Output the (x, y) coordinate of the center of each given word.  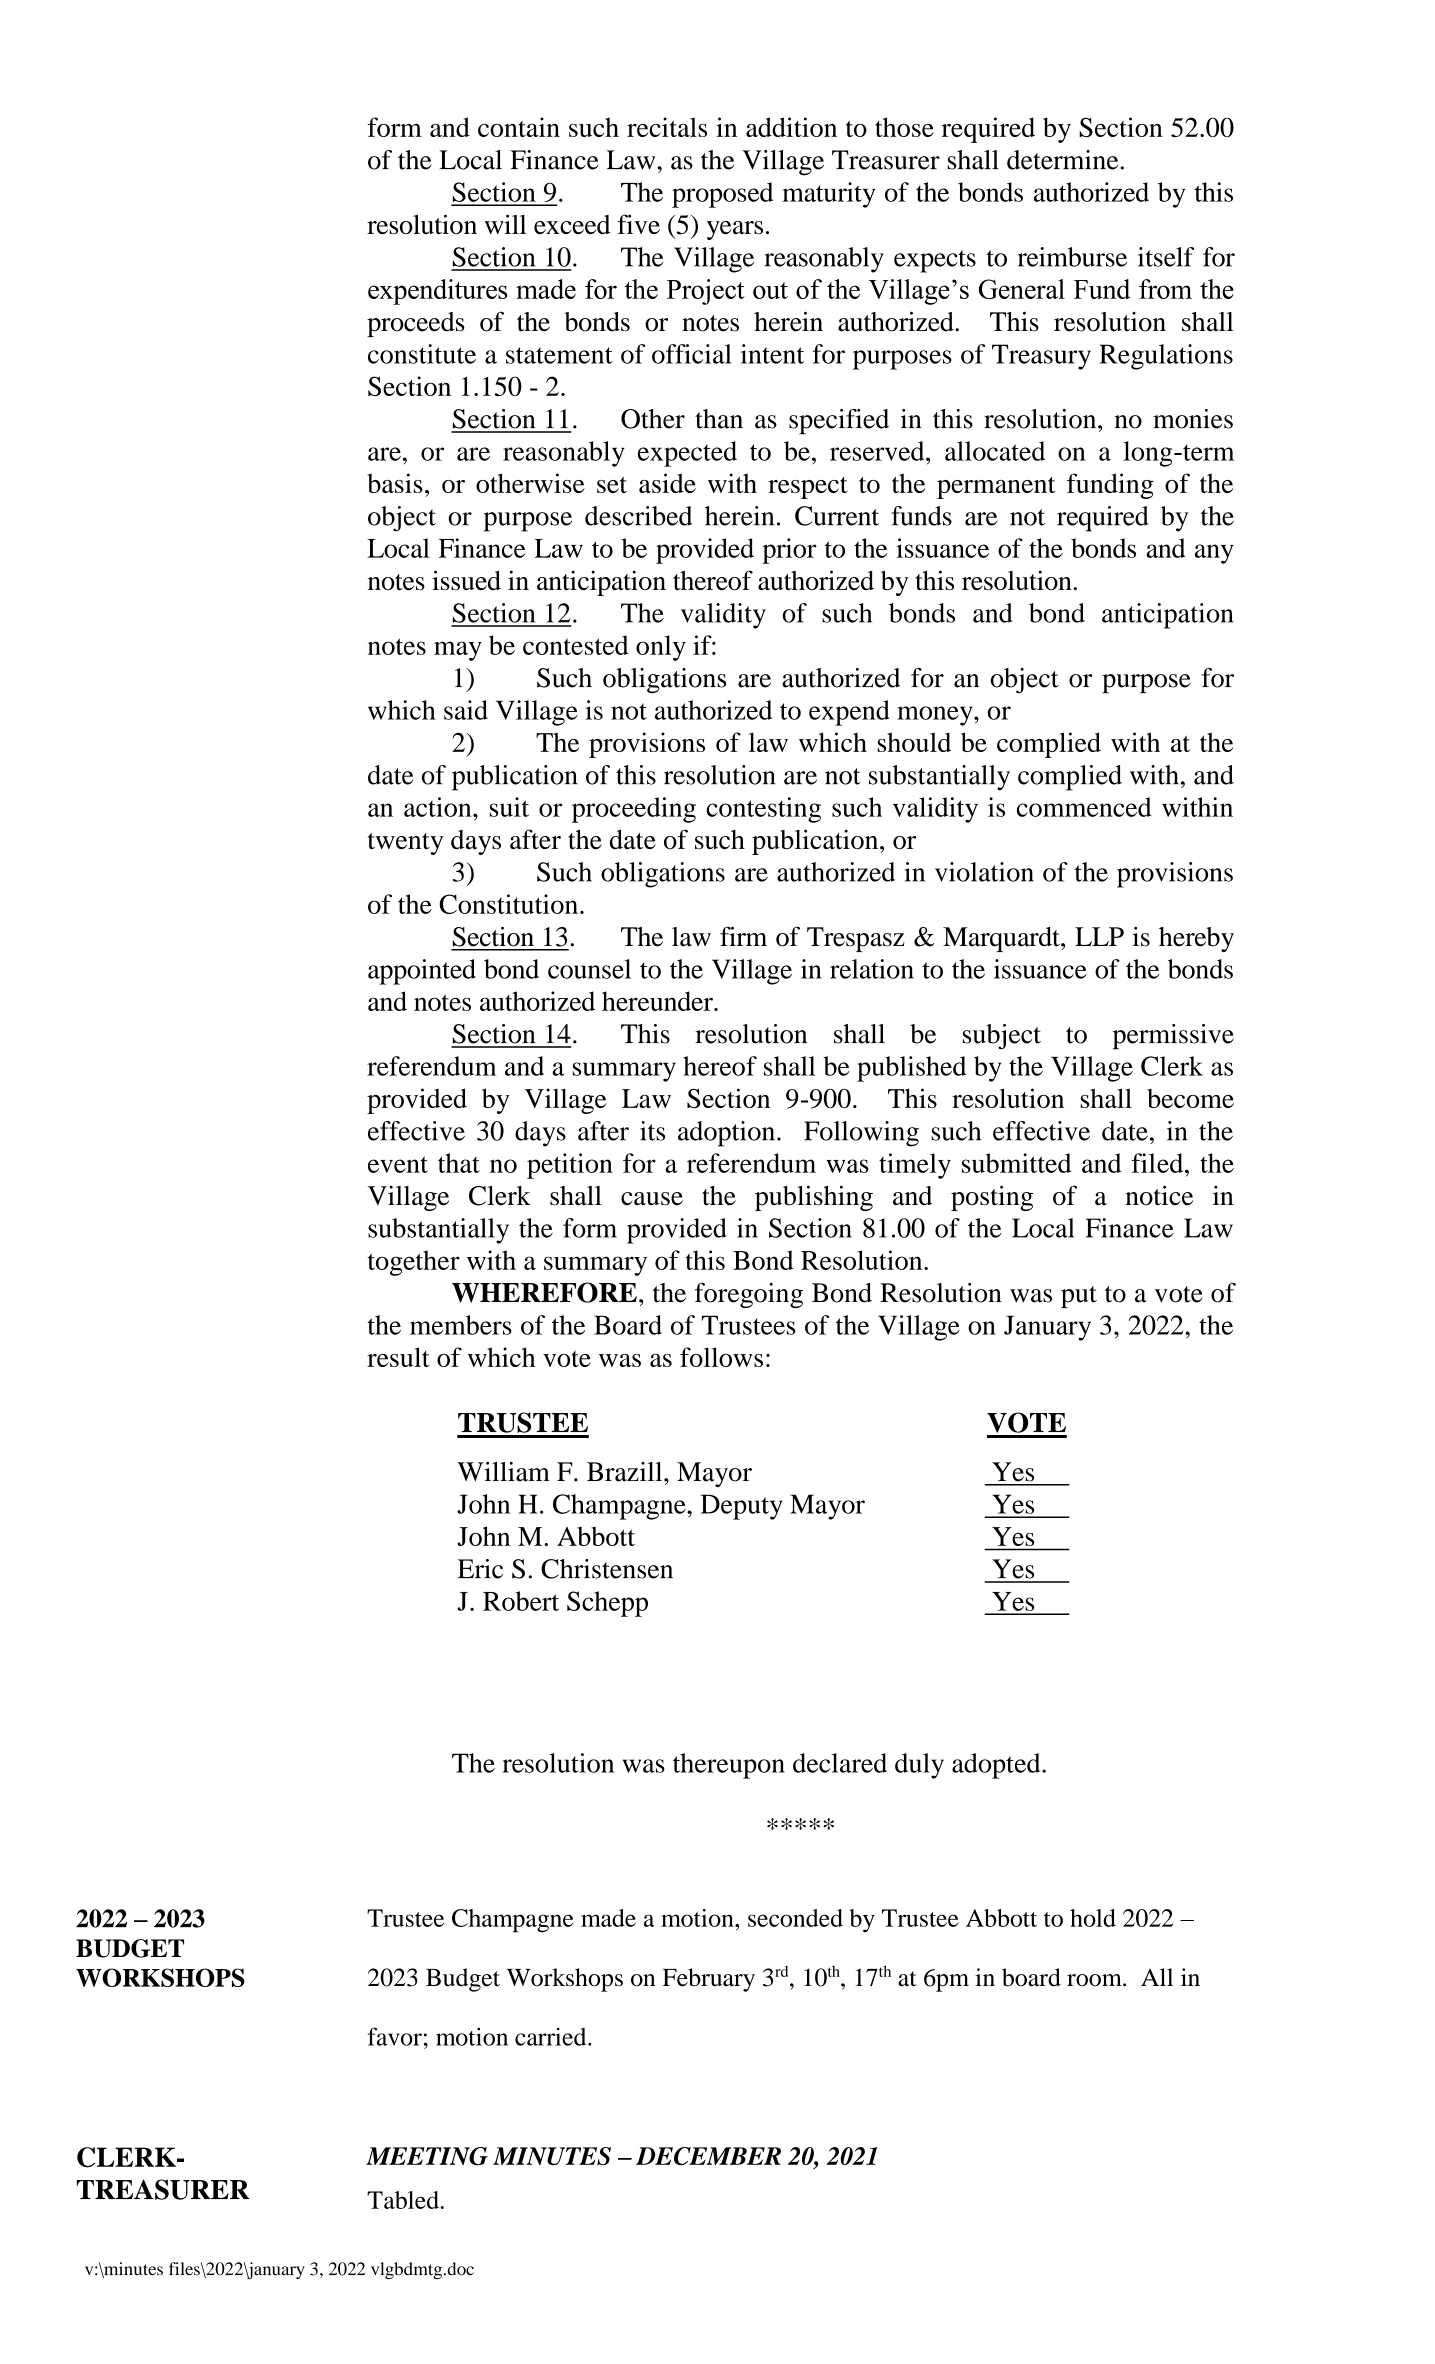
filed (1158, 1163)
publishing (814, 1198)
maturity (828, 195)
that (459, 1163)
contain (519, 127)
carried (552, 2036)
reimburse (1072, 257)
